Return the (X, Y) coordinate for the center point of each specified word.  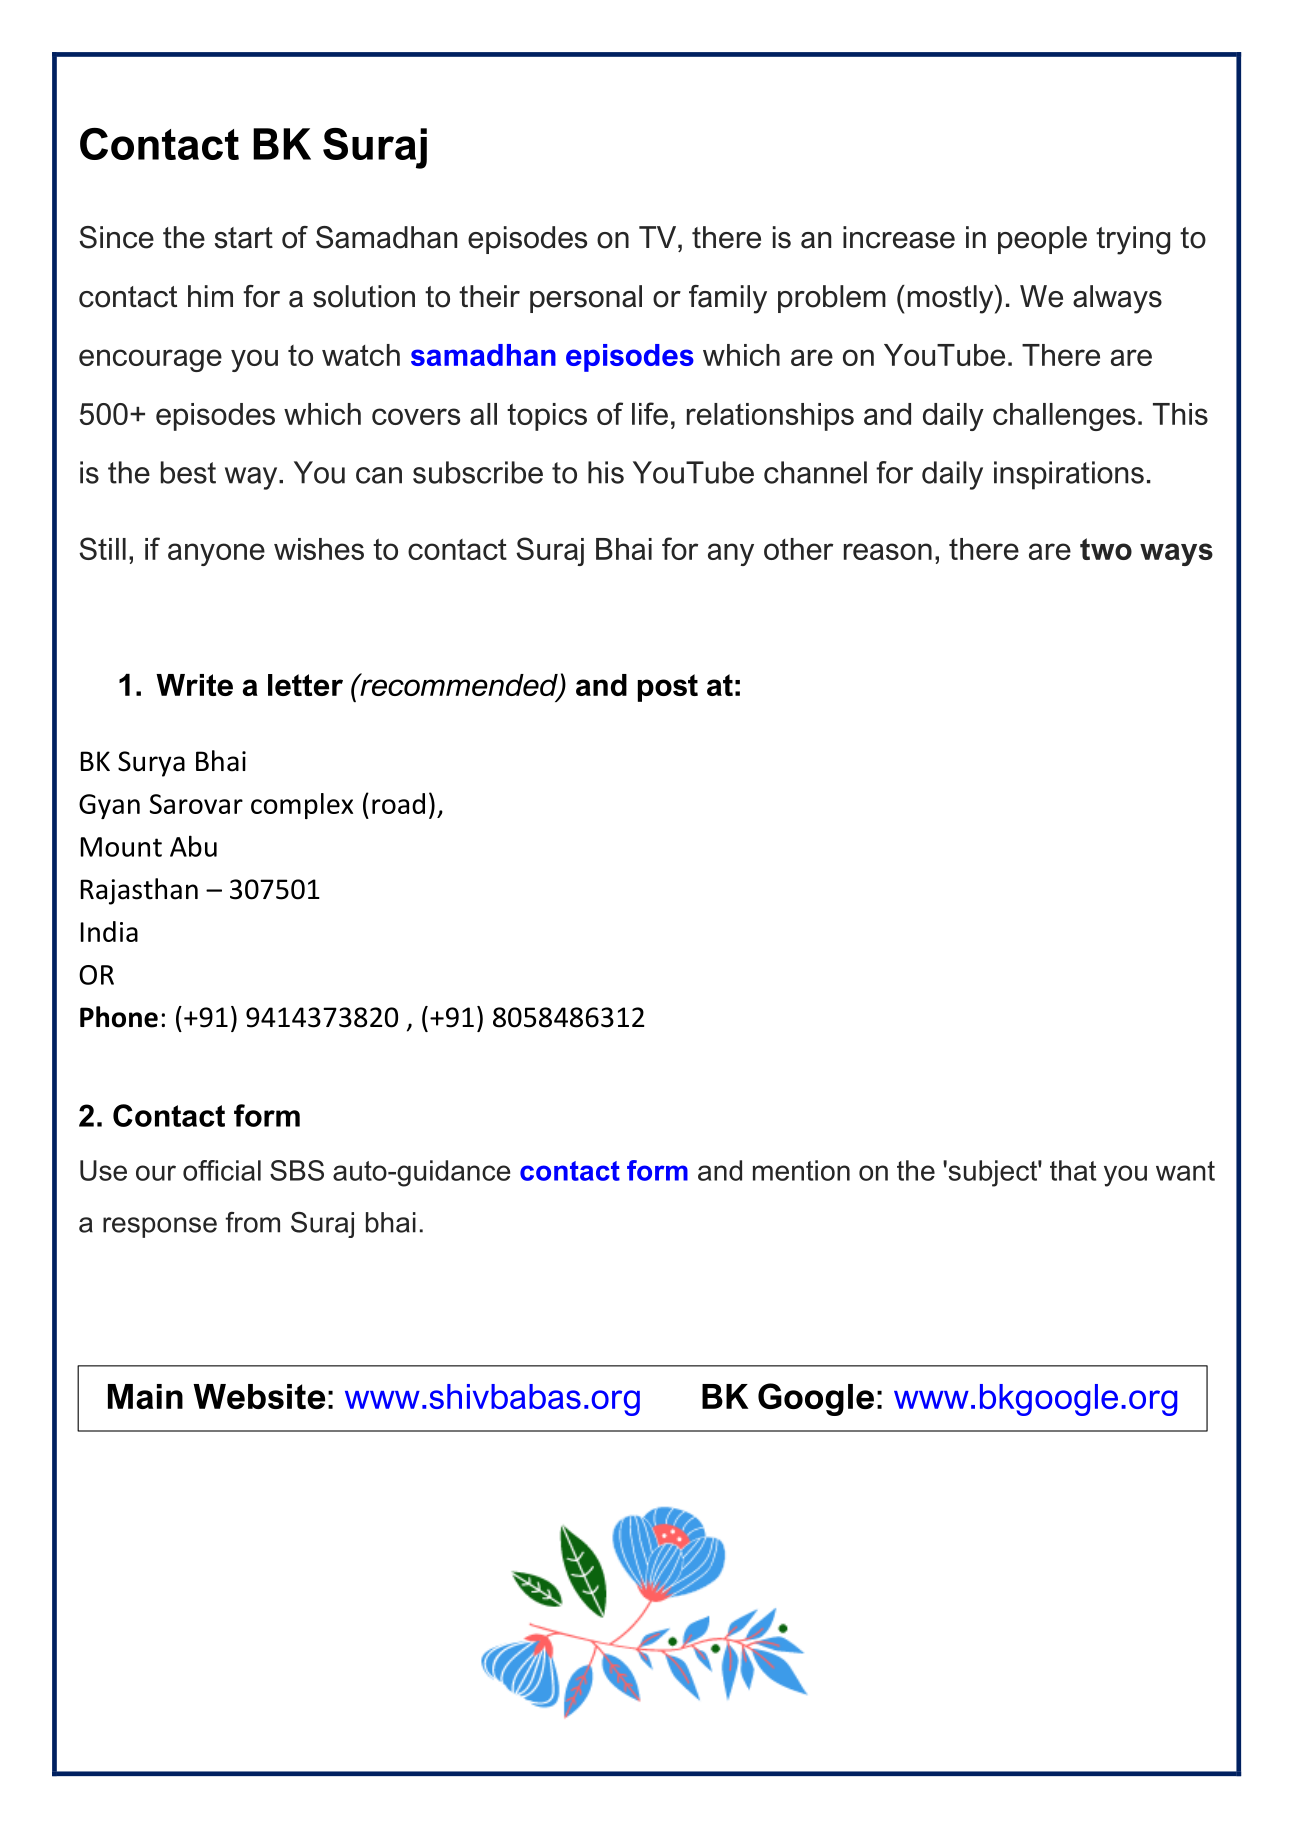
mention (801, 1170)
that (1073, 1170)
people (1042, 240)
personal (586, 299)
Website (259, 1396)
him (210, 296)
